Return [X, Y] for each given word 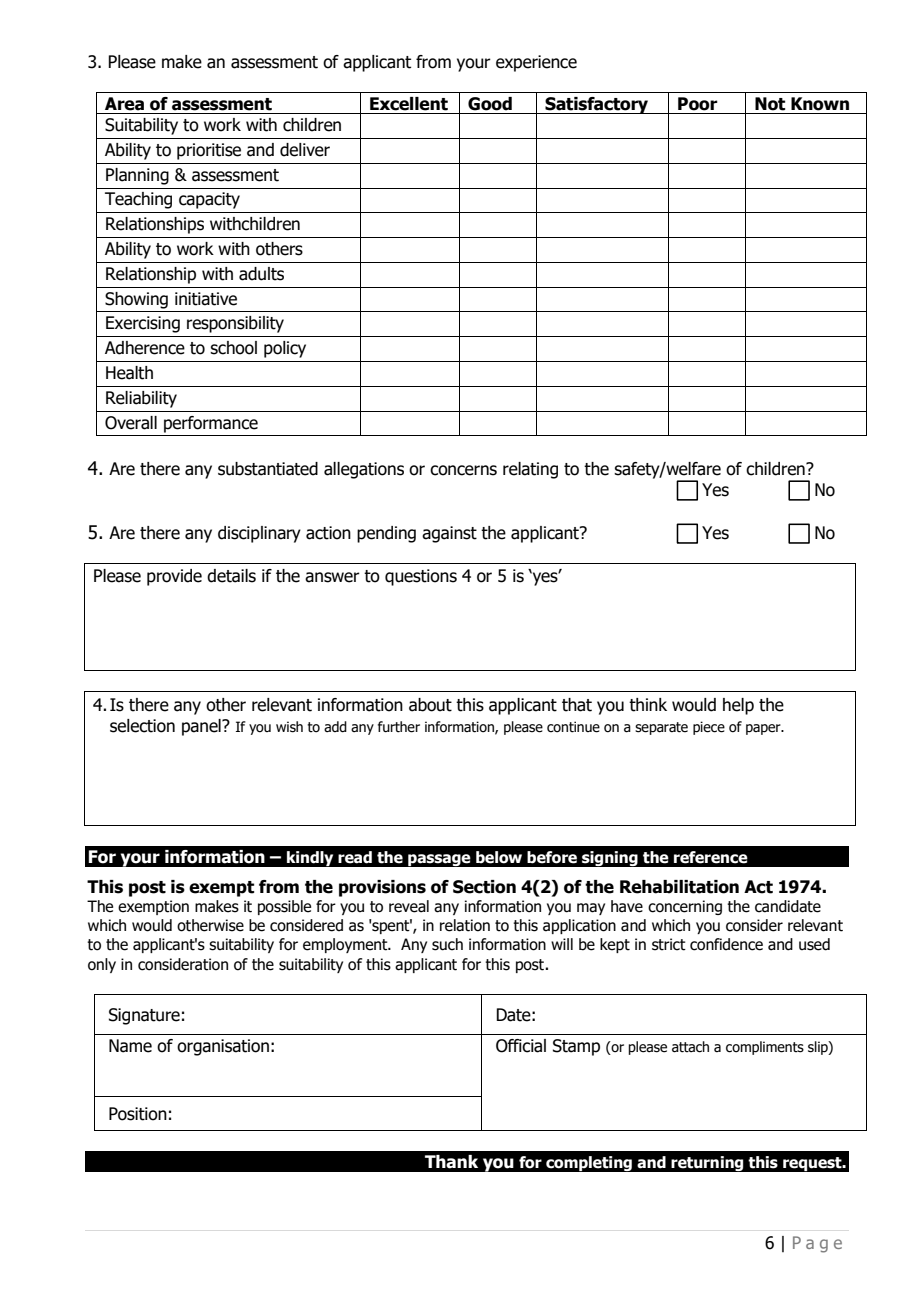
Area [124, 104]
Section [484, 887]
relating [530, 470]
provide [174, 577]
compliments [765, 1048]
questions [421, 577]
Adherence [145, 348]
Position [138, 1114]
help [738, 706]
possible [284, 907]
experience [536, 63]
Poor [698, 104]
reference [711, 857]
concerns [463, 470]
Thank [451, 1162]
